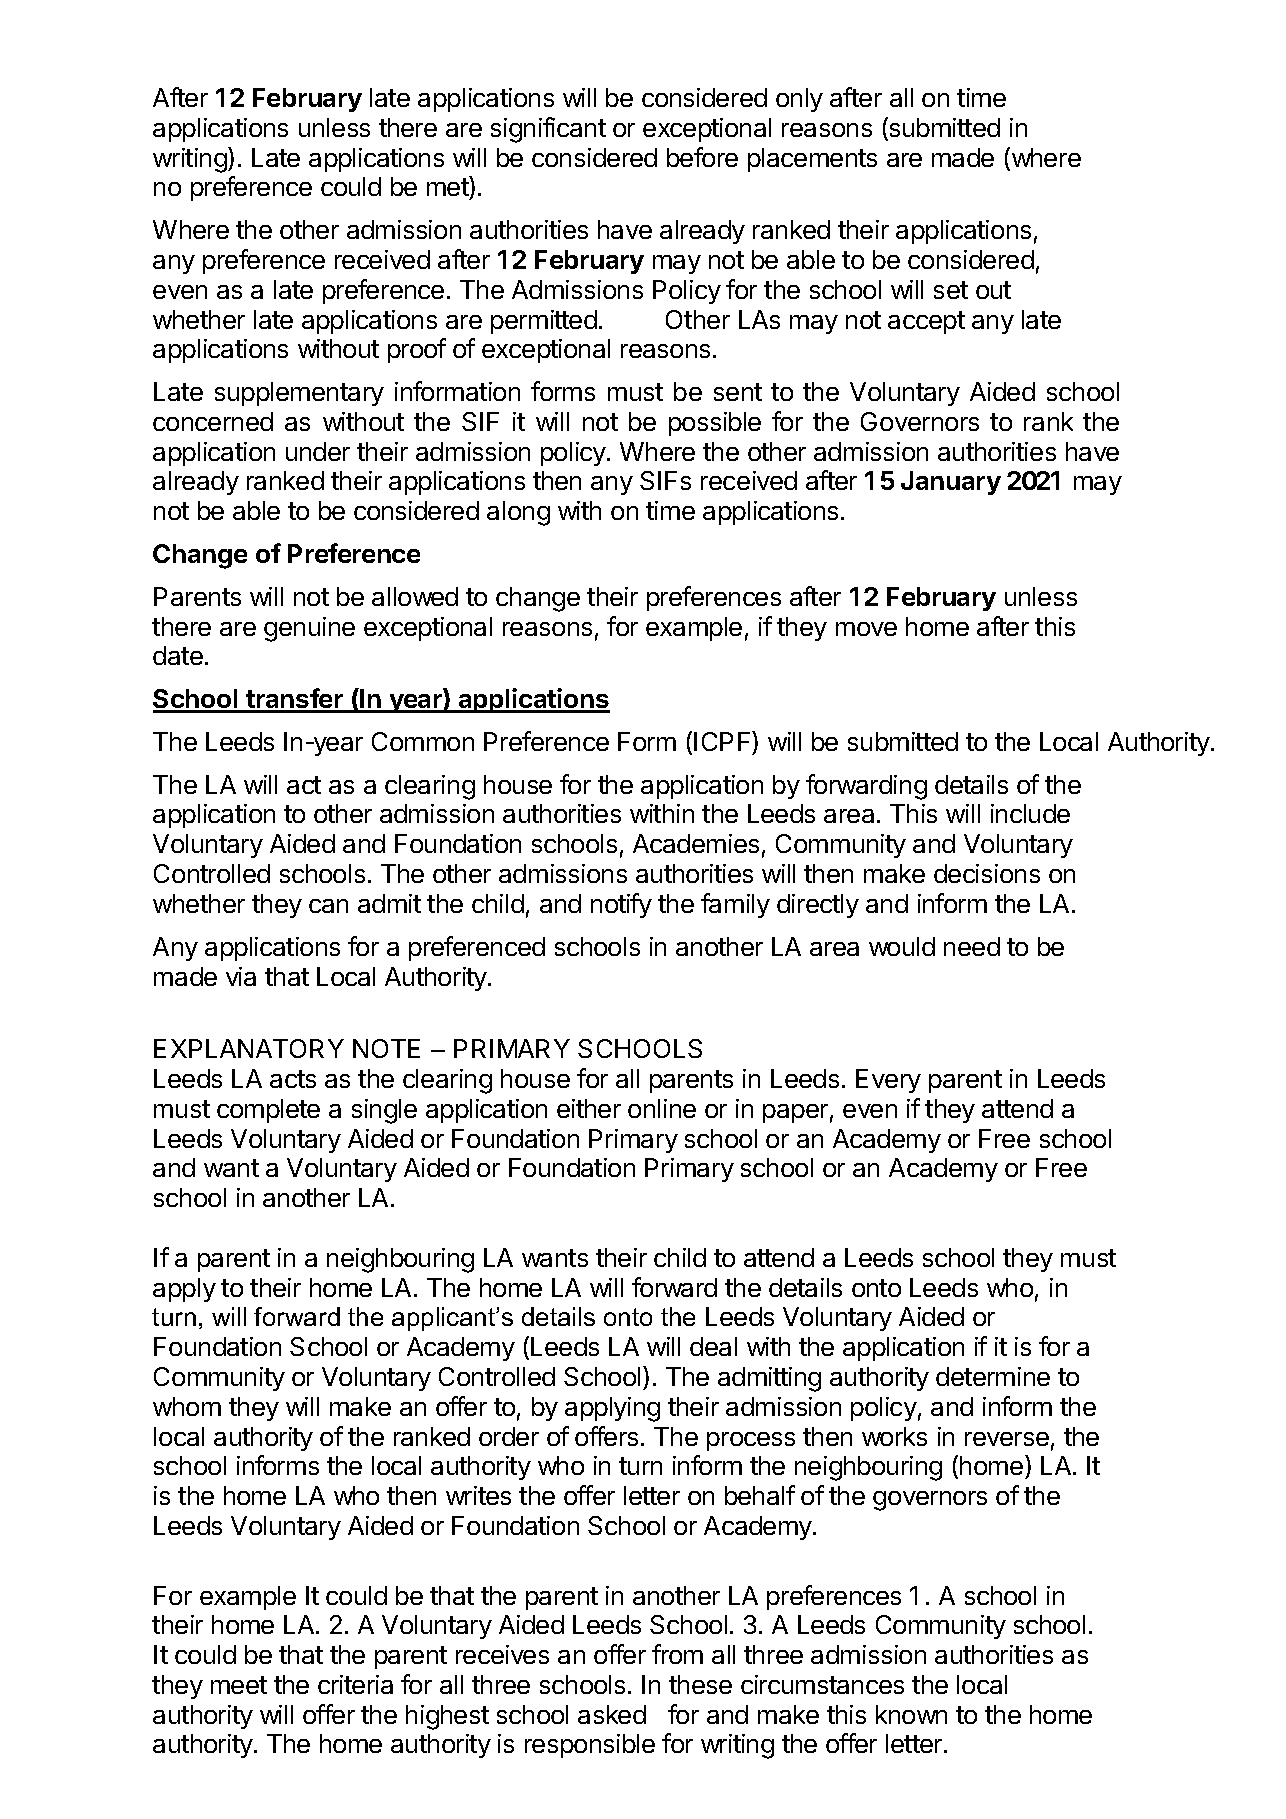  Describe the element at coordinates (866, 629) in the screenshot. I see `move` at that location.
